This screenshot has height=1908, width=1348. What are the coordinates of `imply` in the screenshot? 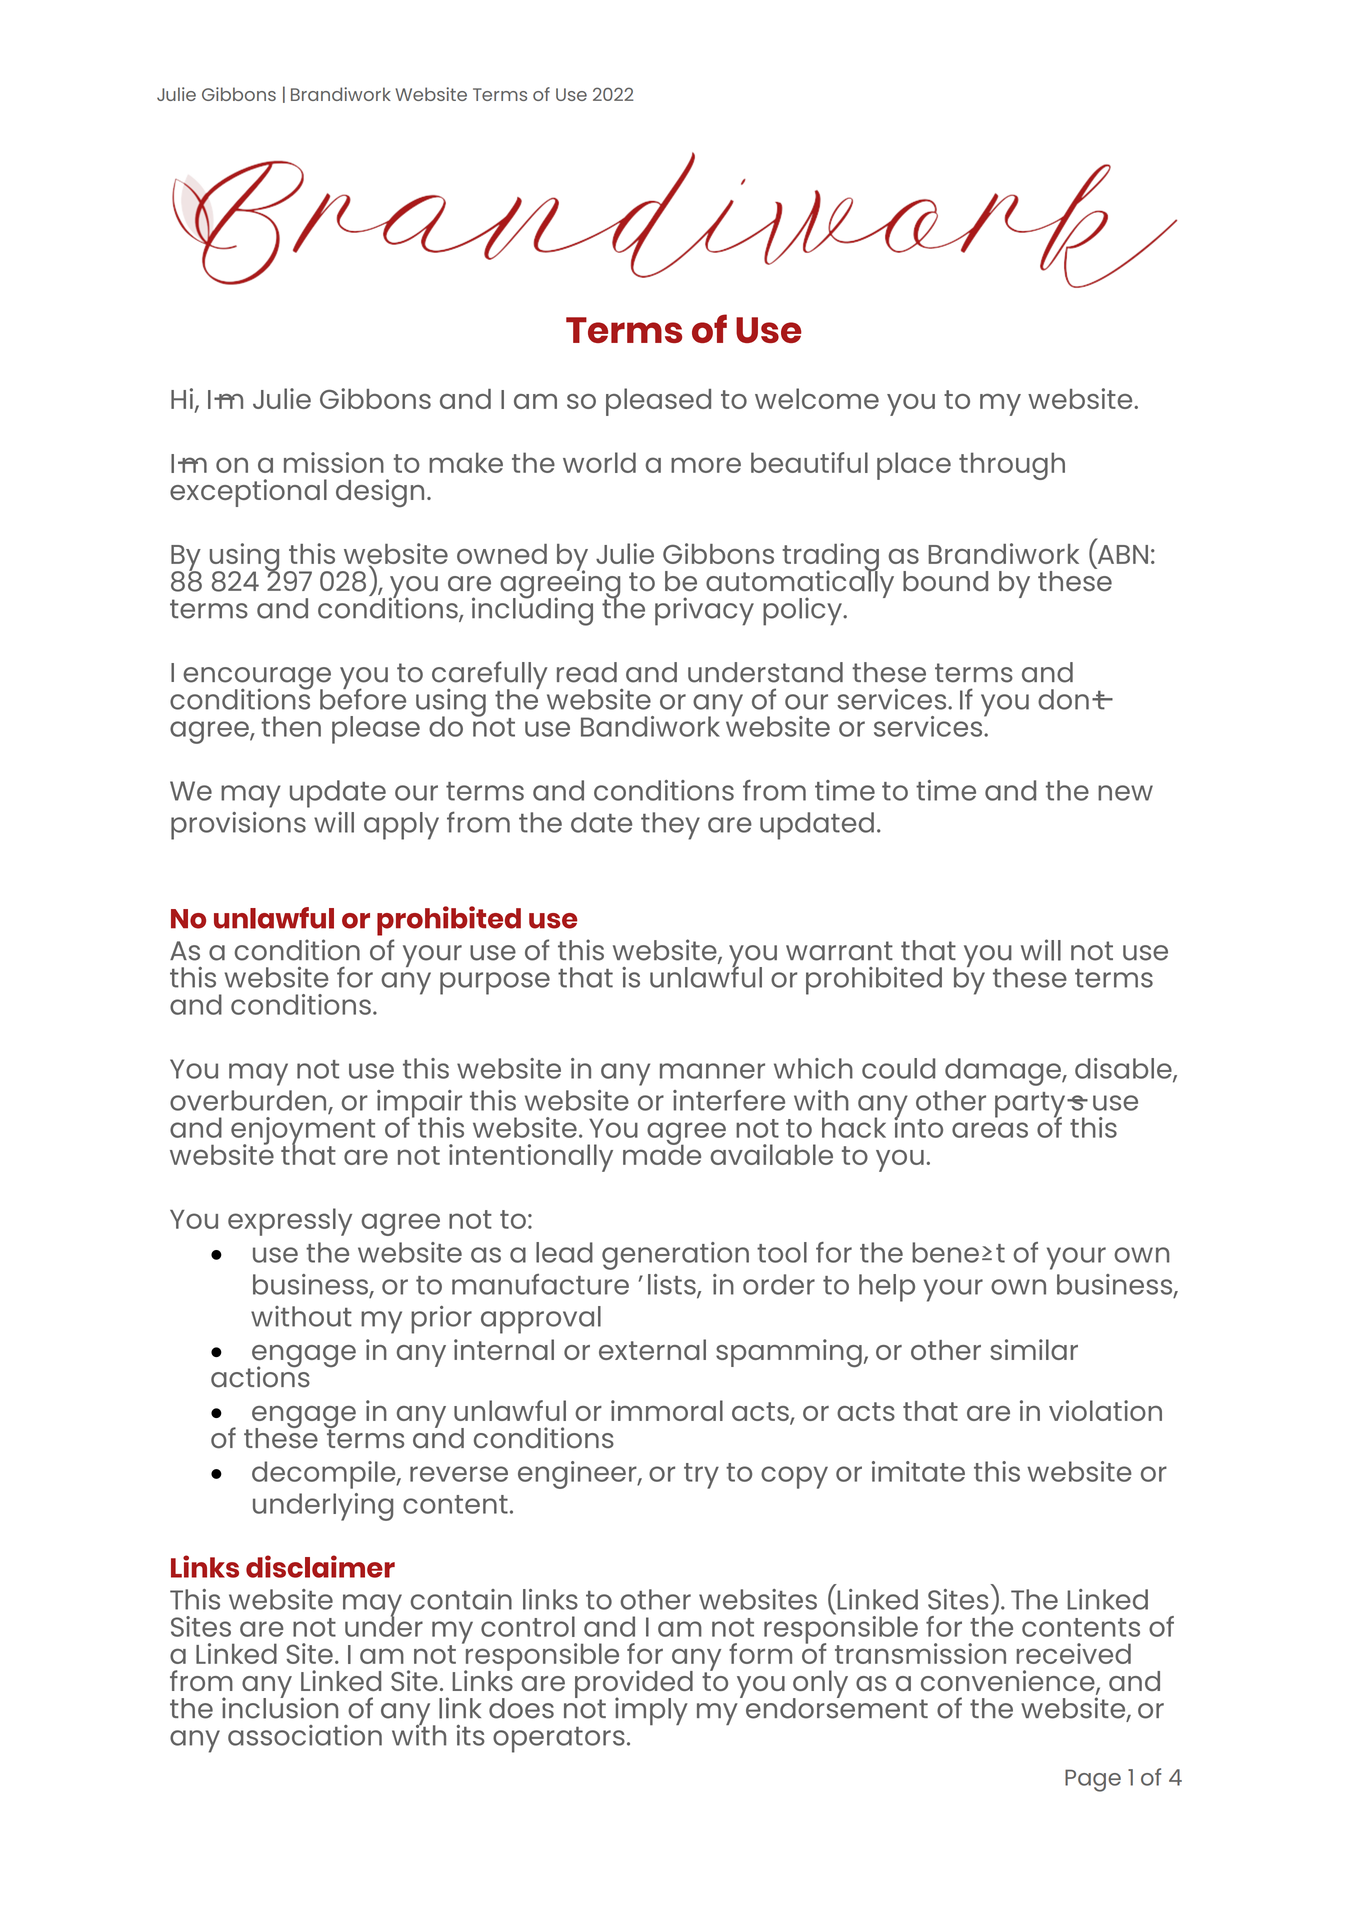 It's located at (651, 1711).
